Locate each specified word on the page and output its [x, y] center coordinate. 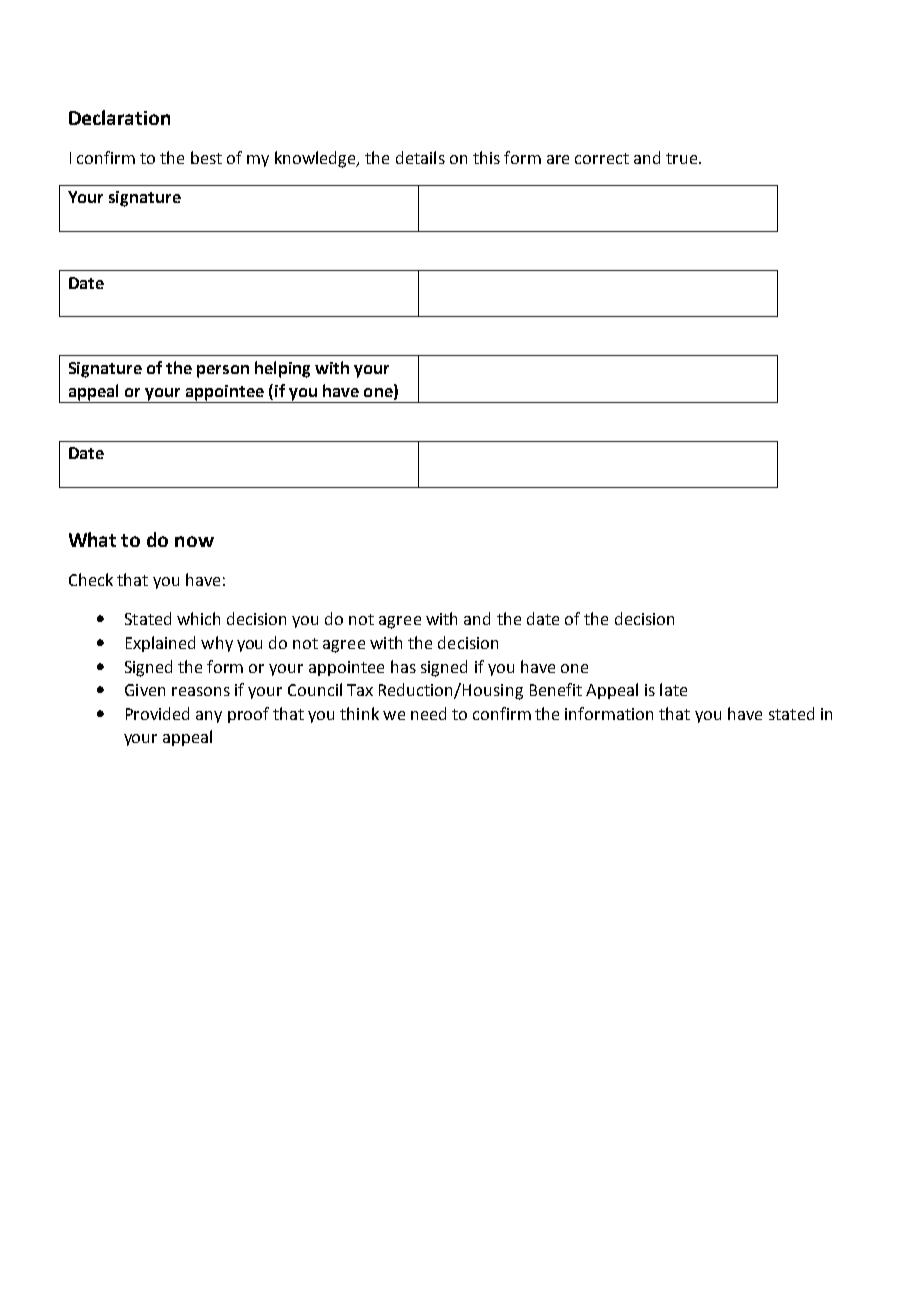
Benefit [556, 689]
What [92, 539]
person [223, 371]
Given [145, 690]
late [673, 689]
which [198, 618]
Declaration [119, 117]
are [558, 159]
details [420, 157]
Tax [360, 690]
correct [602, 158]
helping [282, 369]
